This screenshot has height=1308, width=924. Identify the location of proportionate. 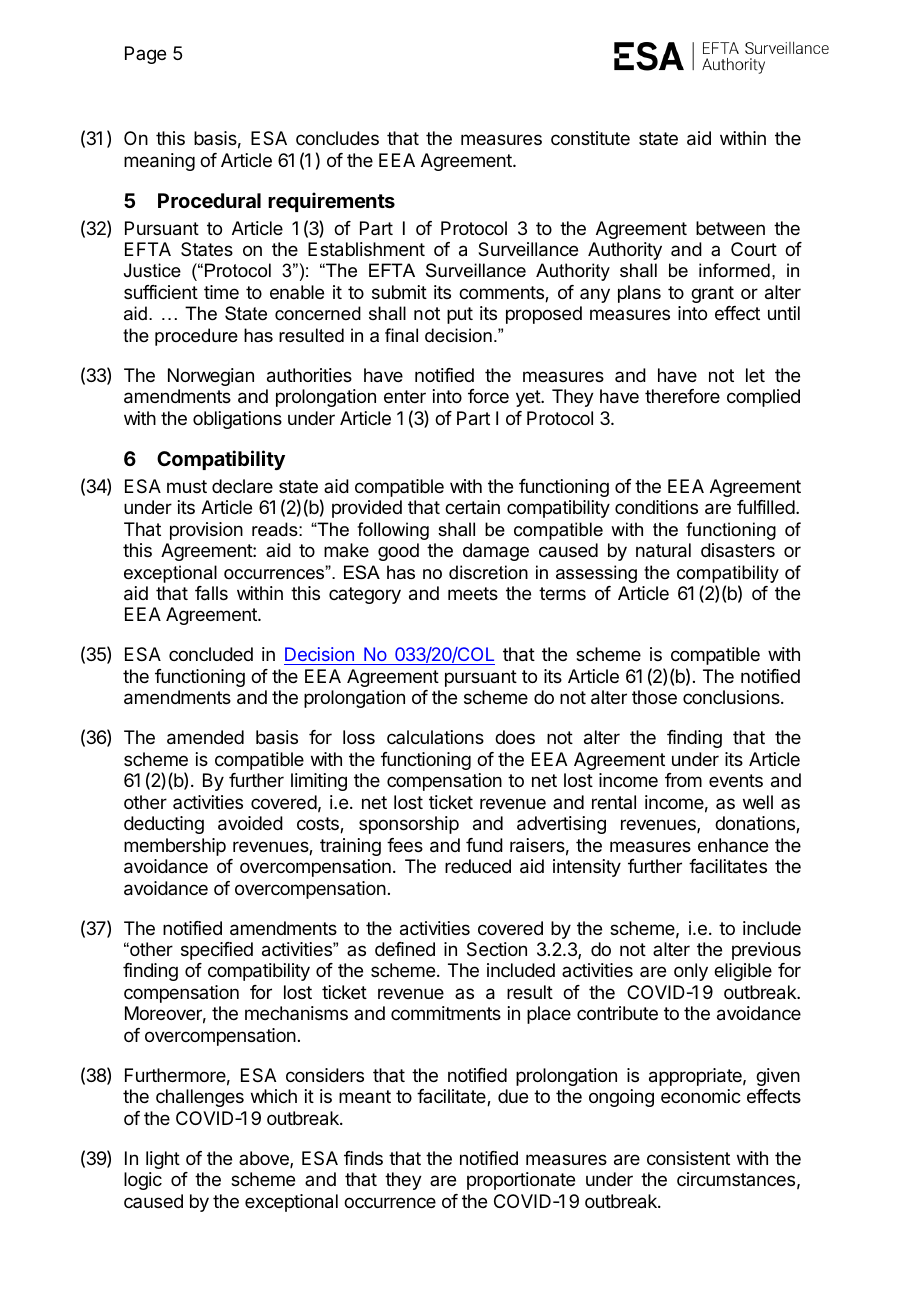
(521, 1181).
